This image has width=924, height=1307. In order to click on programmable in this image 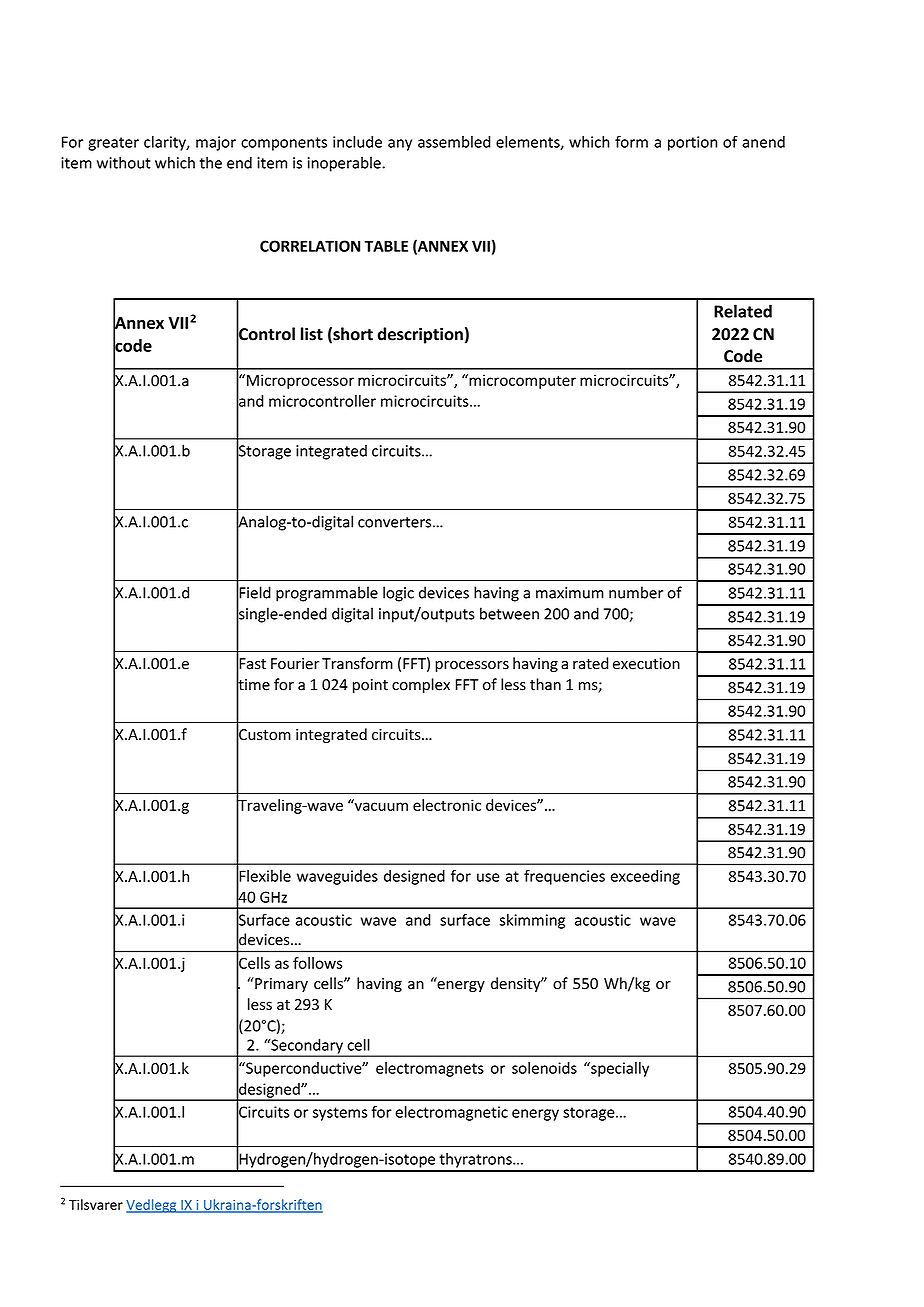, I will do `click(327, 594)`.
